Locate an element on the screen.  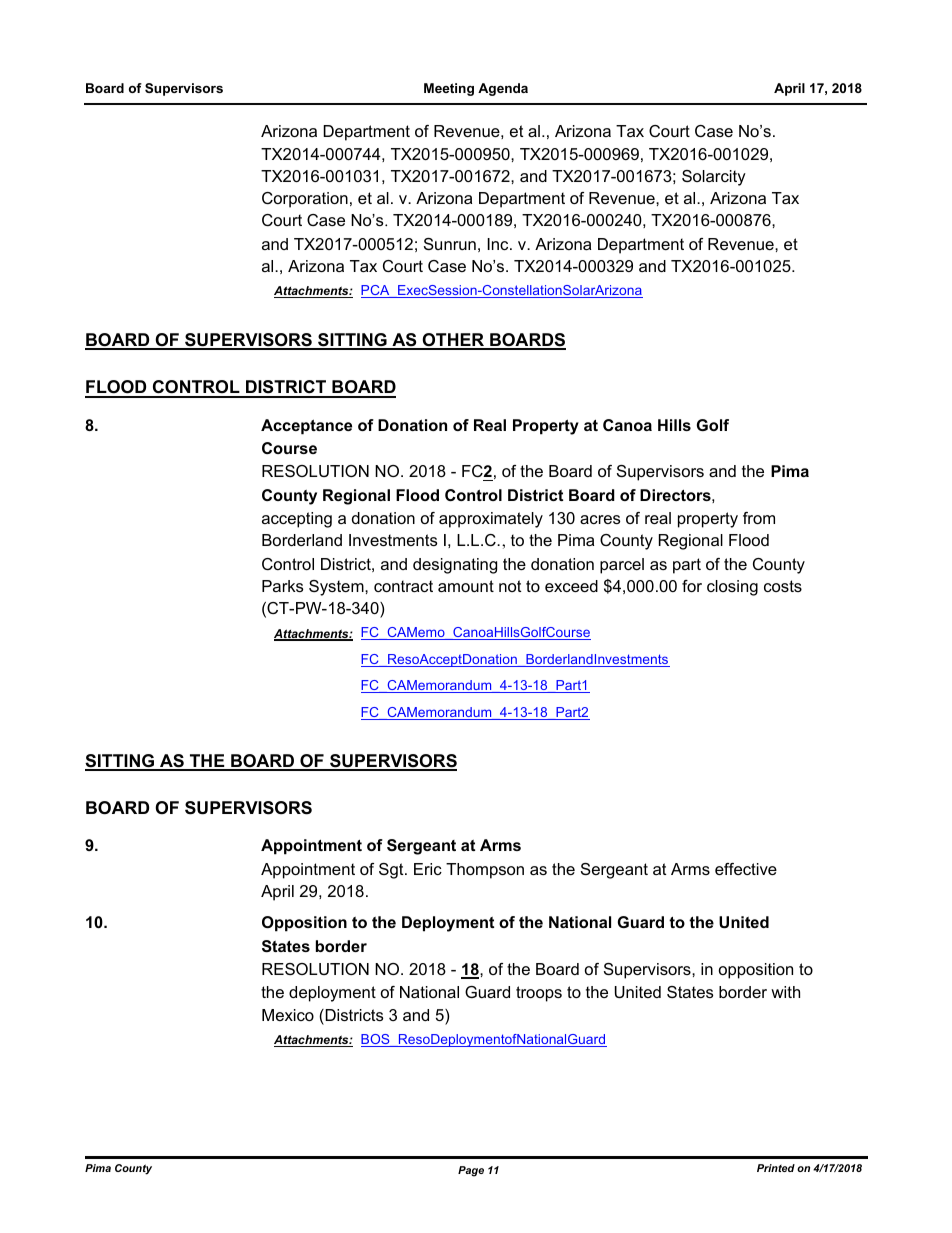
Corporation is located at coordinates (305, 200).
